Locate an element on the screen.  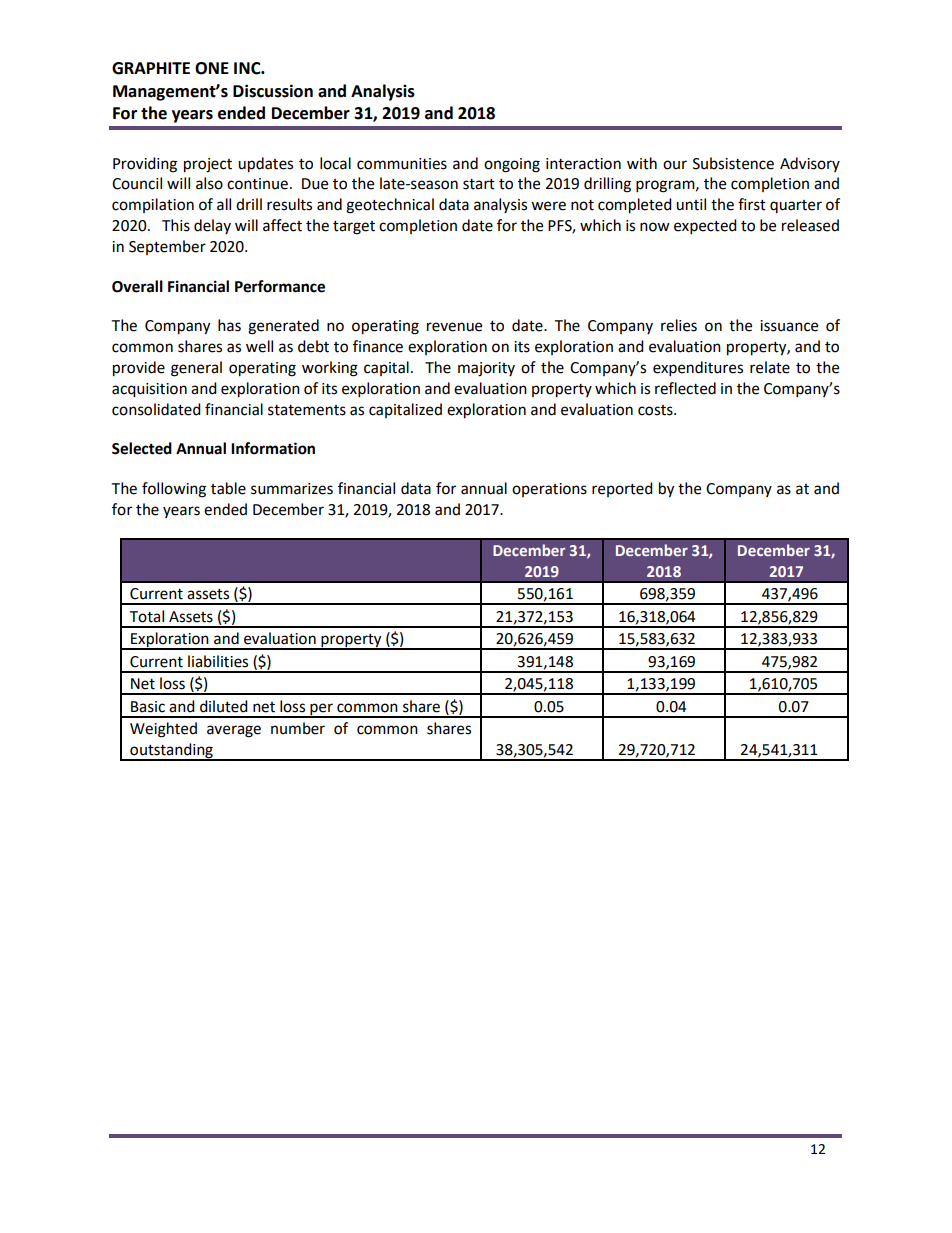
majority is located at coordinates (486, 369).
